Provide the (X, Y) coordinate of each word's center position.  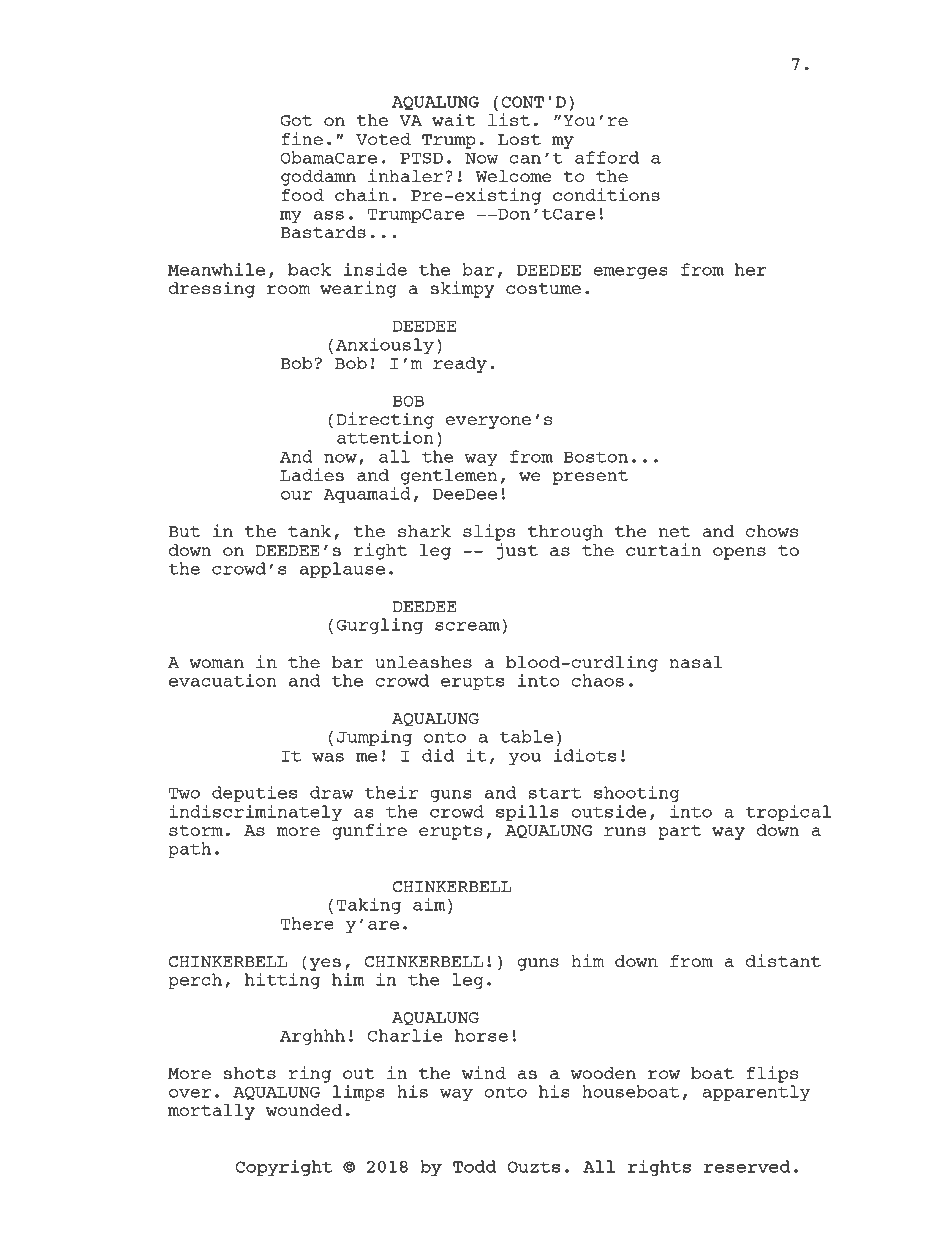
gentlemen (449, 477)
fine (302, 138)
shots (250, 1073)
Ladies (312, 474)
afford (607, 157)
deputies (254, 794)
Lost (519, 139)
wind (484, 1072)
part (679, 832)
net (674, 531)
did (438, 755)
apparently (756, 1093)
